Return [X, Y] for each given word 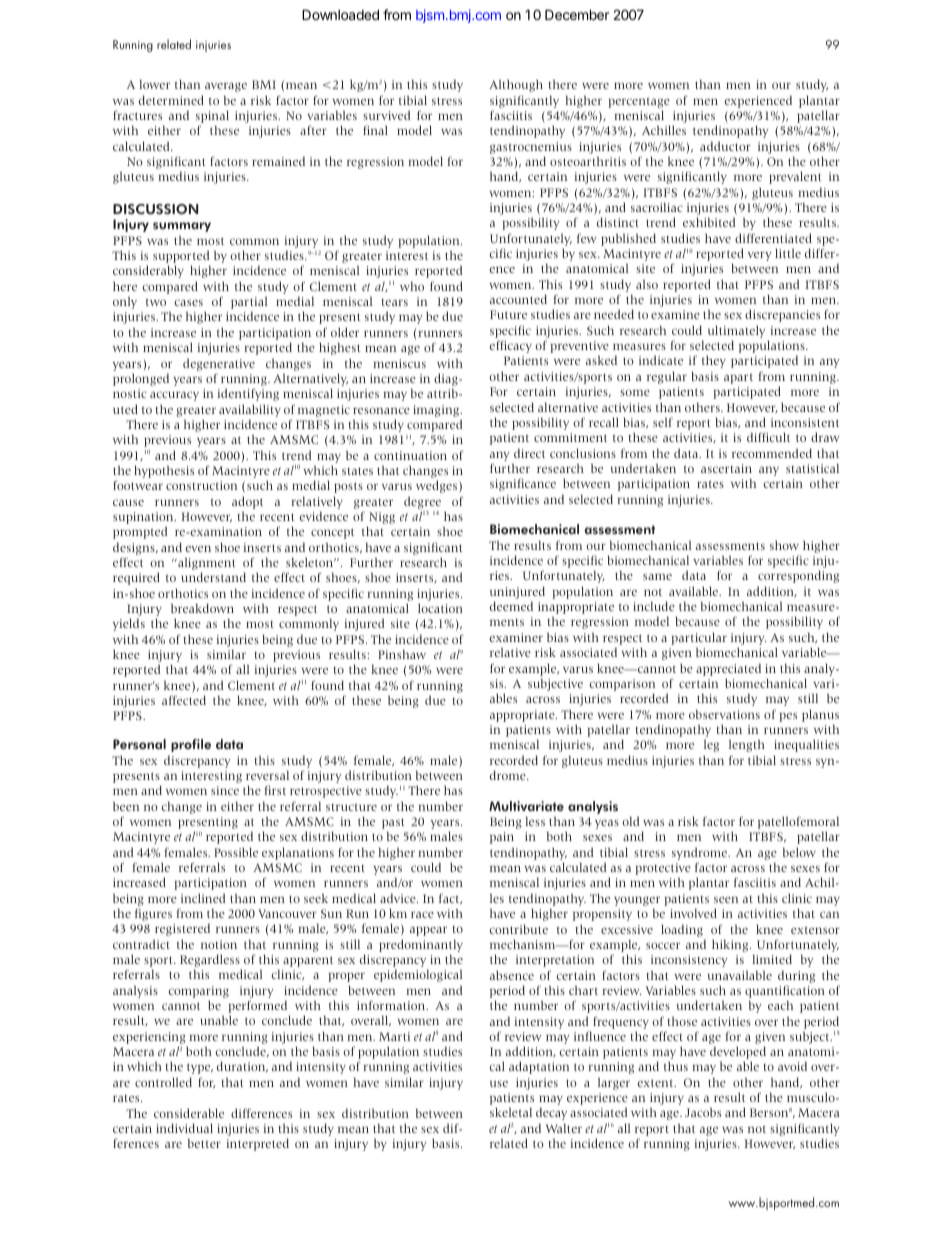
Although [516, 86]
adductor [725, 146]
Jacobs [703, 1112]
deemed [511, 606]
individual [184, 1128]
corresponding [798, 576]
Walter [563, 1128]
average [226, 87]
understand [213, 577]
